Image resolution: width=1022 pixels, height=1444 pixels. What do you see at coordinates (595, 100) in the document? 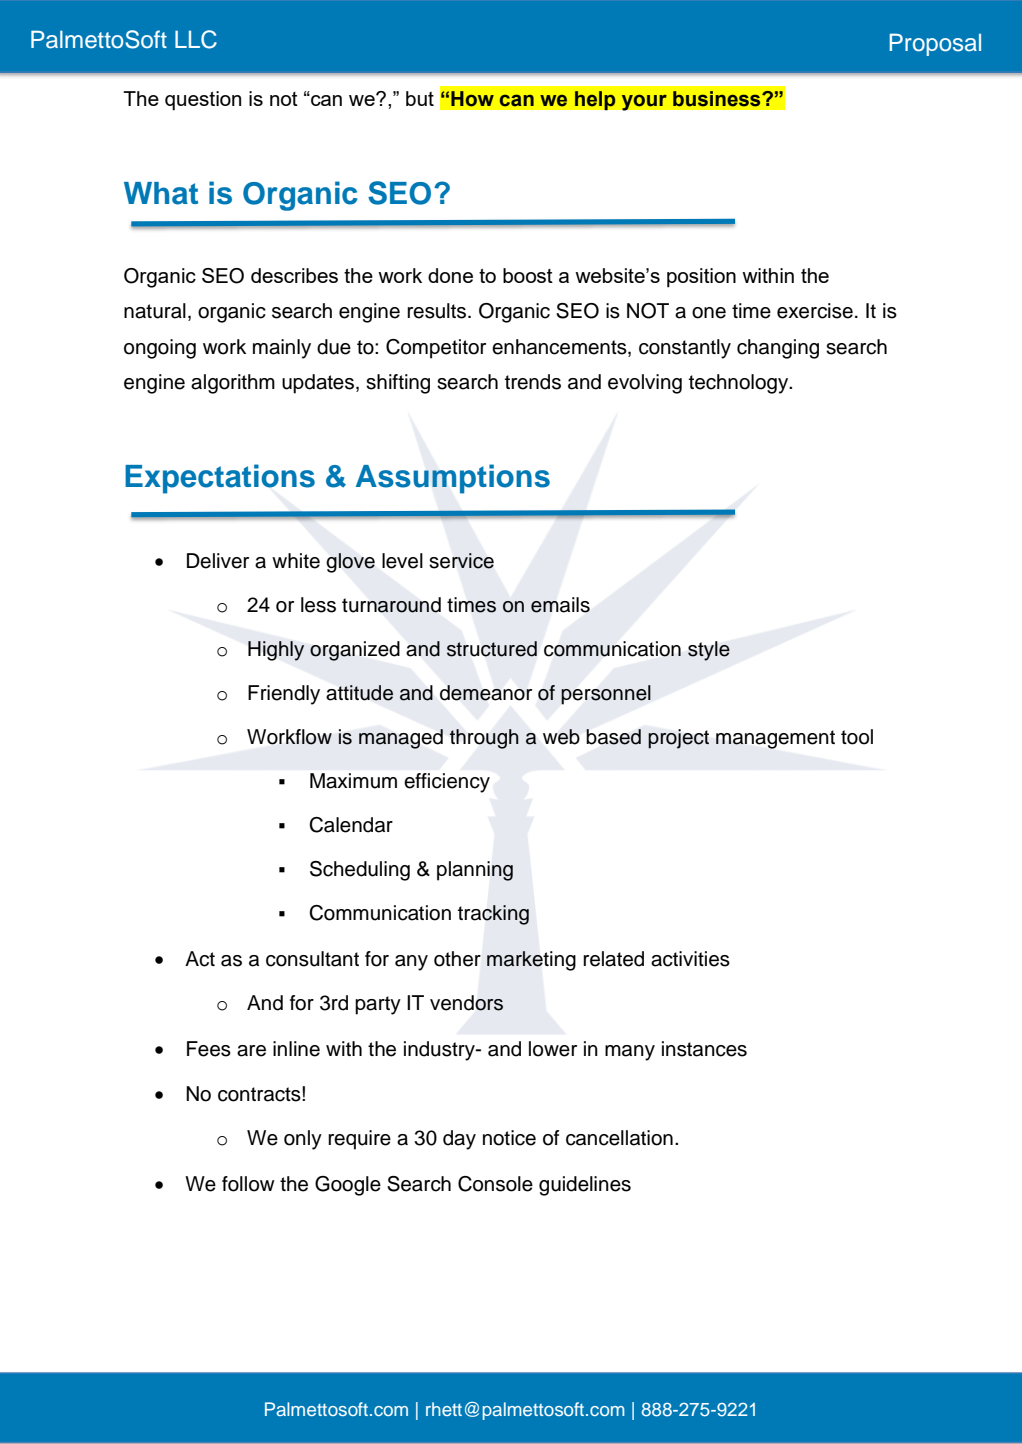
I see `help` at bounding box center [595, 100].
